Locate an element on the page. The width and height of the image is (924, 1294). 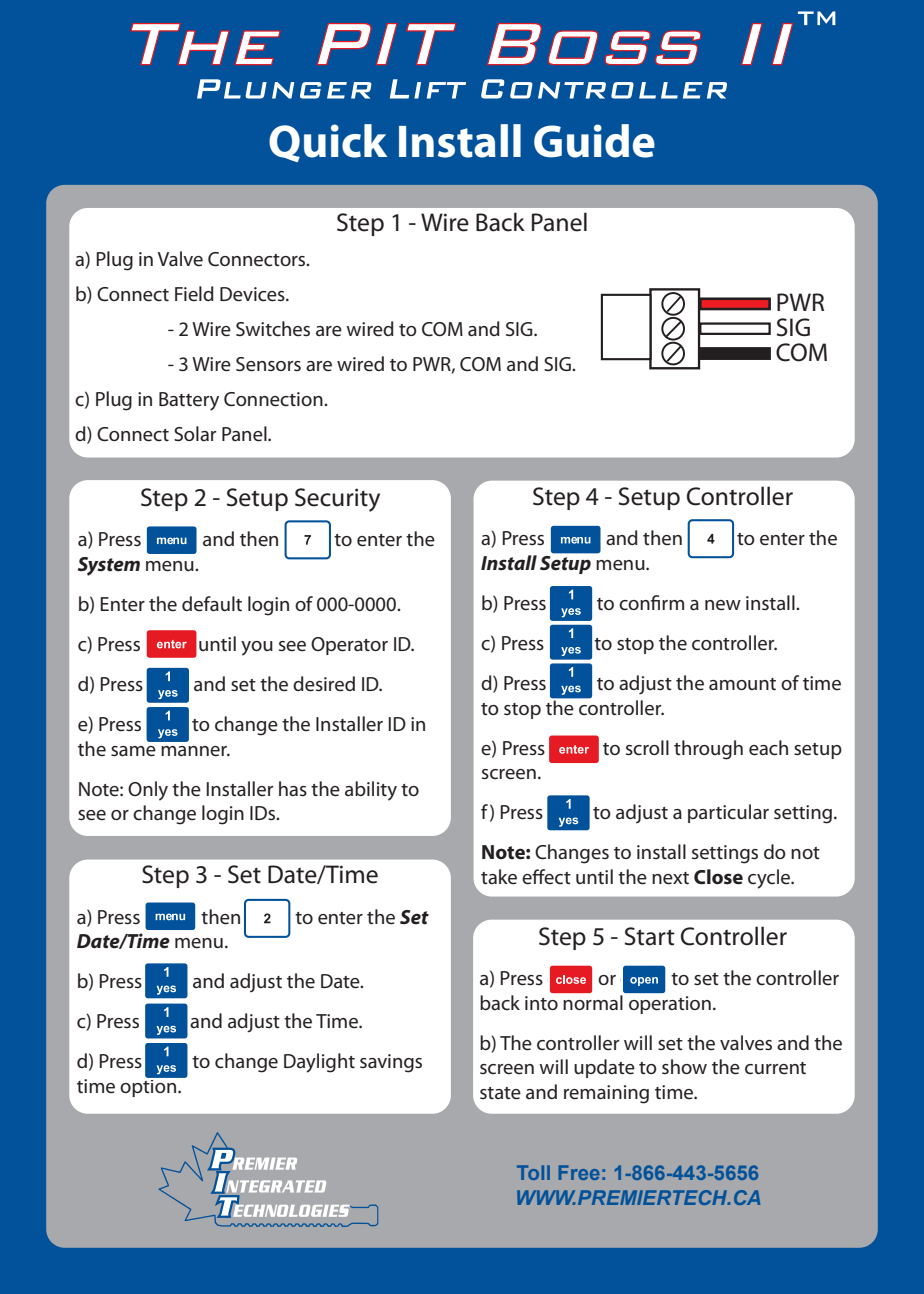
you is located at coordinates (257, 648).
